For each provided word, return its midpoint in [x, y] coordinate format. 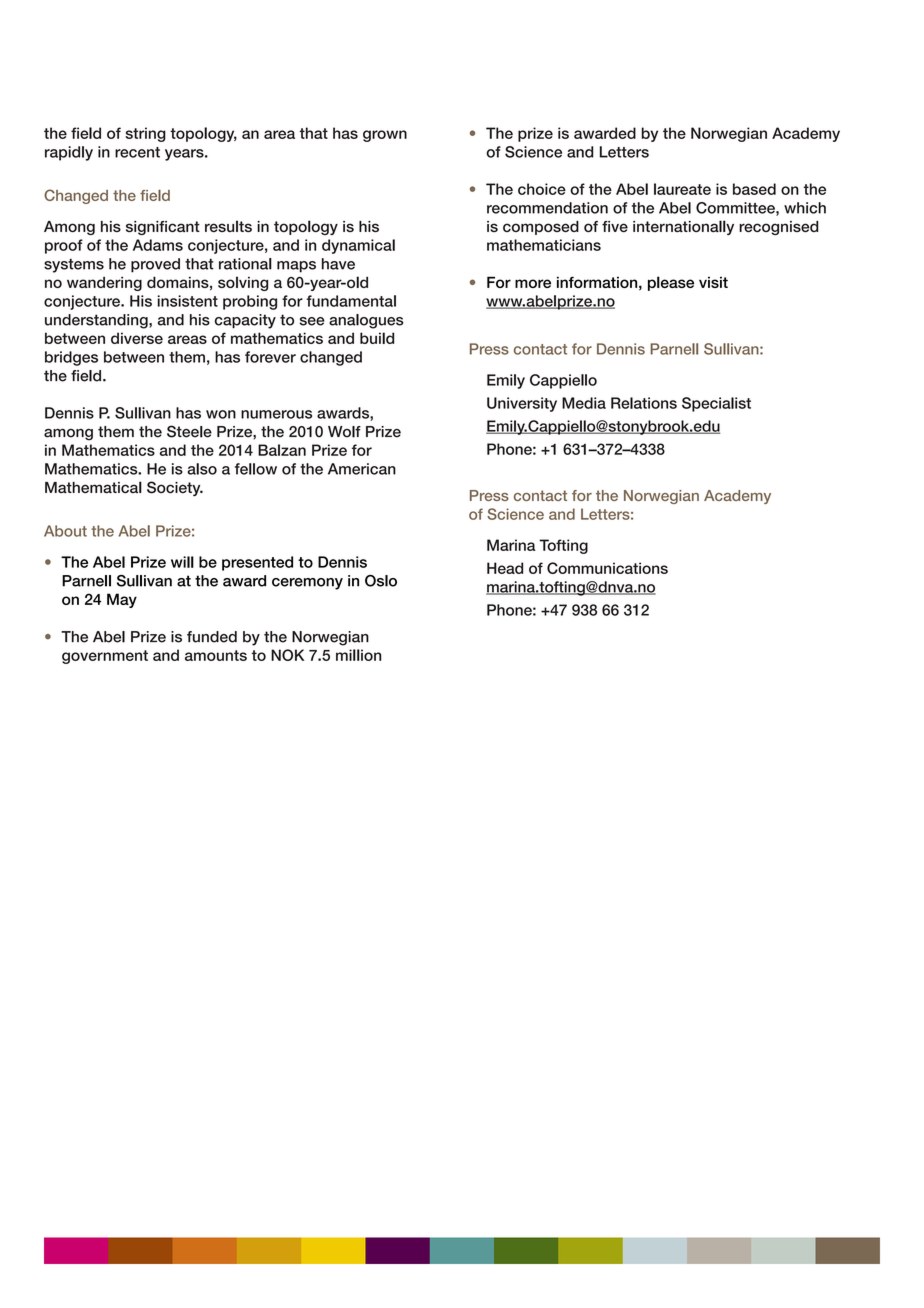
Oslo [381, 581]
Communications [607, 568]
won [221, 414]
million [358, 655]
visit [713, 282]
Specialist [716, 404]
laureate [682, 189]
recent [137, 152]
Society [175, 488]
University [522, 404]
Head [505, 568]
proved [155, 265]
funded [212, 637]
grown [385, 136]
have [338, 264]
